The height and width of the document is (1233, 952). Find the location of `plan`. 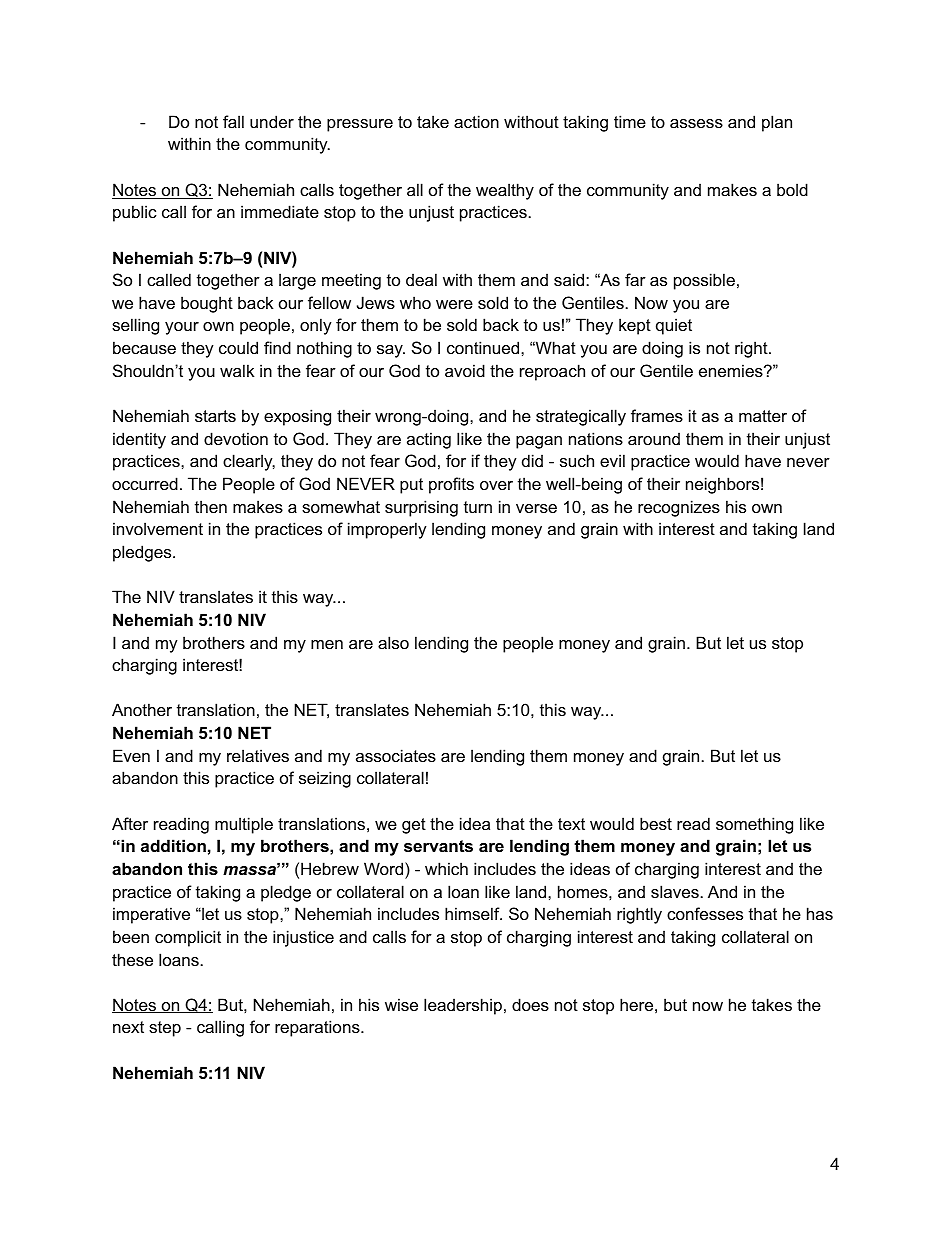

plan is located at coordinates (777, 123).
